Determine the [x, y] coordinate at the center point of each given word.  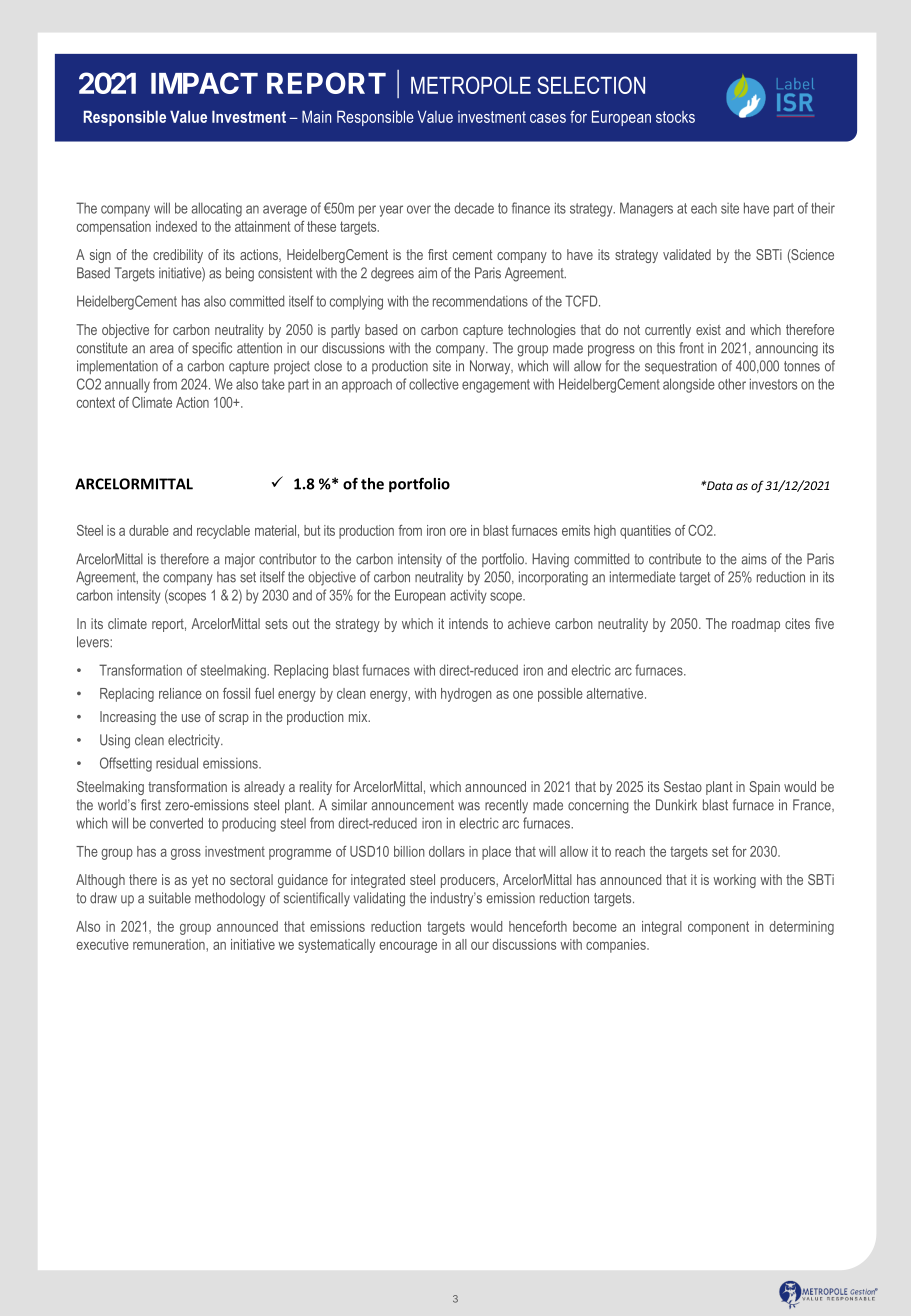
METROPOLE [471, 85]
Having [550, 560]
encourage [408, 947]
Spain [764, 788]
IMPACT [204, 83]
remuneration [169, 944]
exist [708, 329]
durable [149, 530]
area [162, 349]
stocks [675, 117]
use [191, 718]
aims [754, 559]
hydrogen [466, 695]
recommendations [480, 301]
